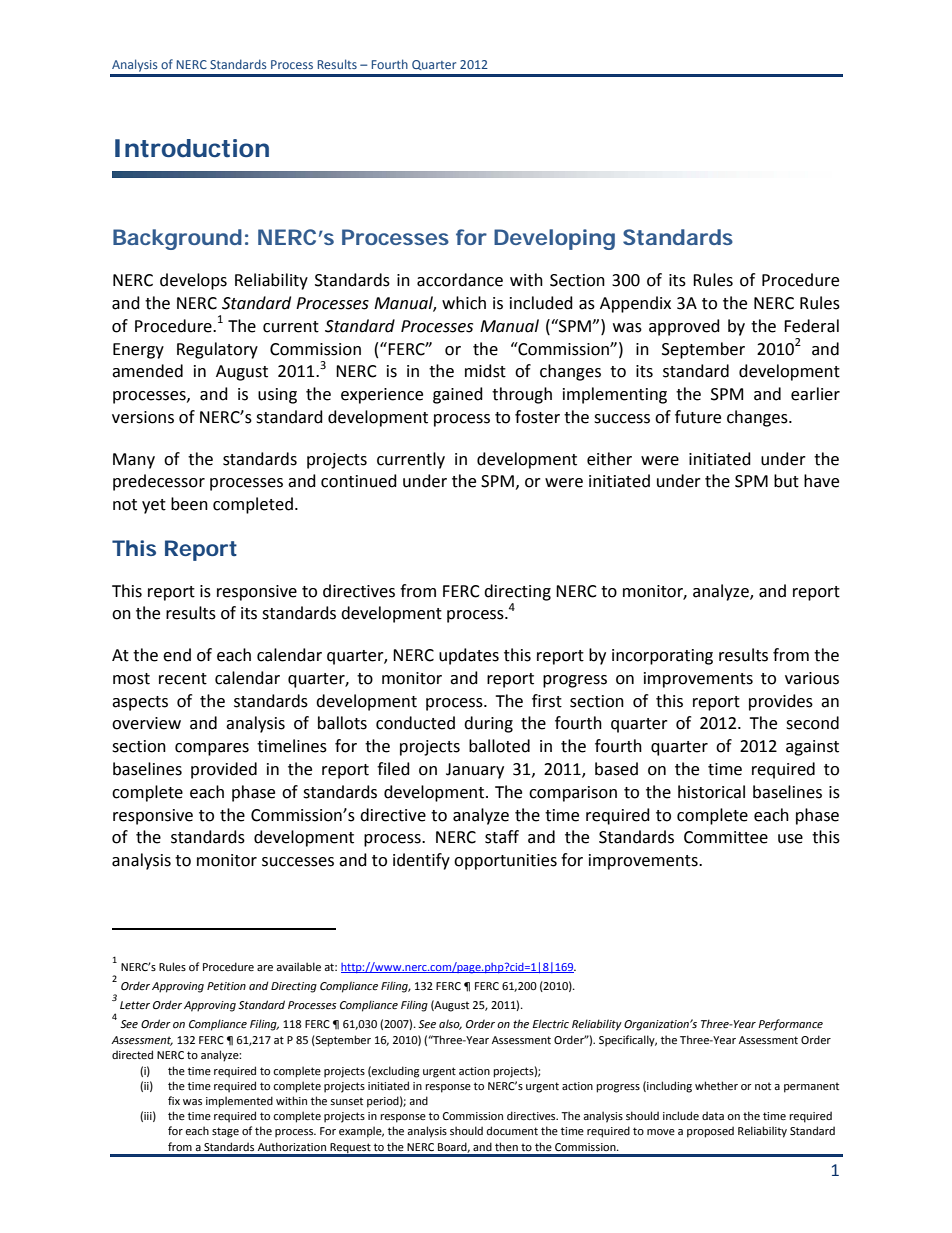  I want to click on continued, so click(359, 481).
